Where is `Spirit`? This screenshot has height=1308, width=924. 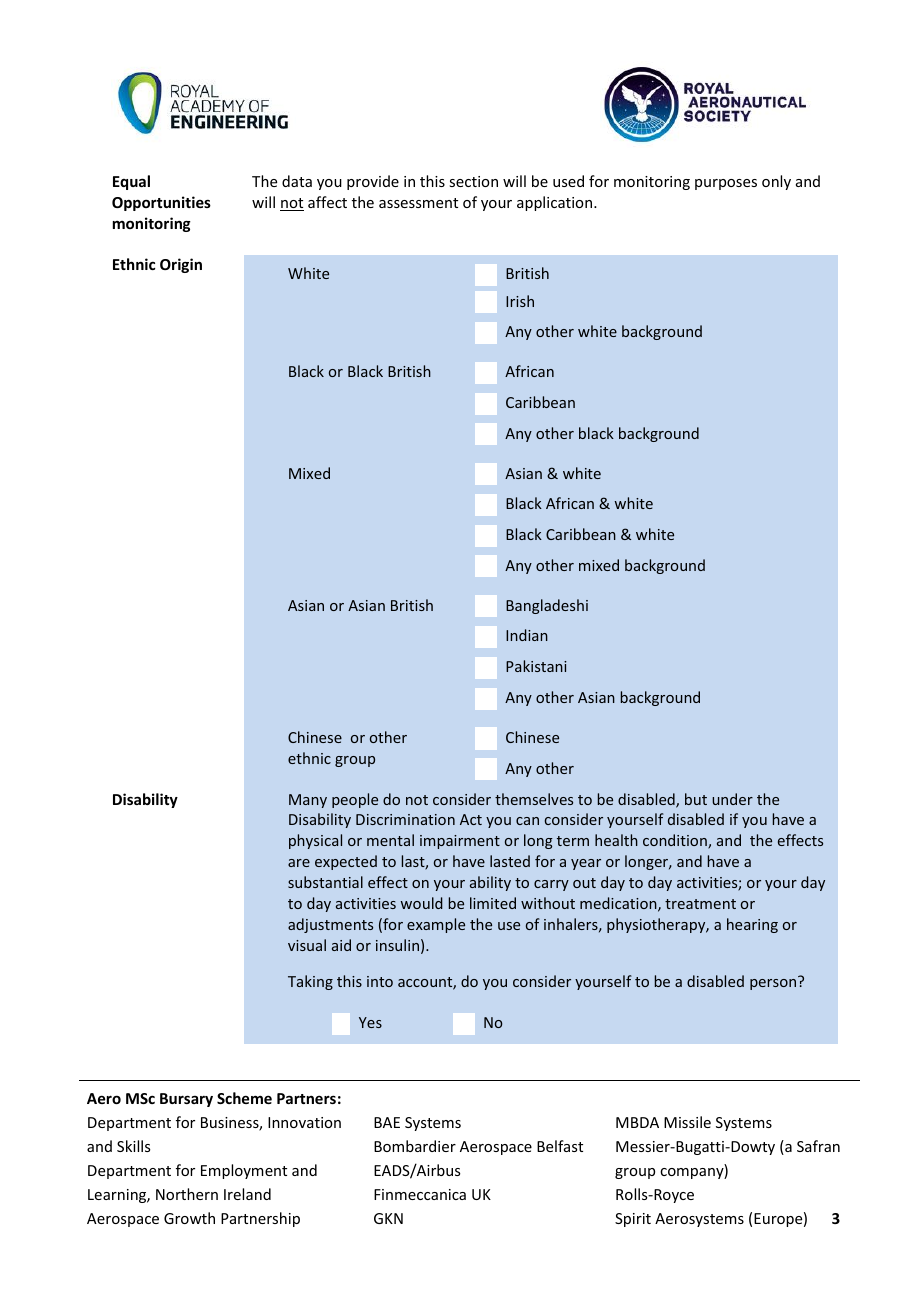 Spirit is located at coordinates (633, 1220).
